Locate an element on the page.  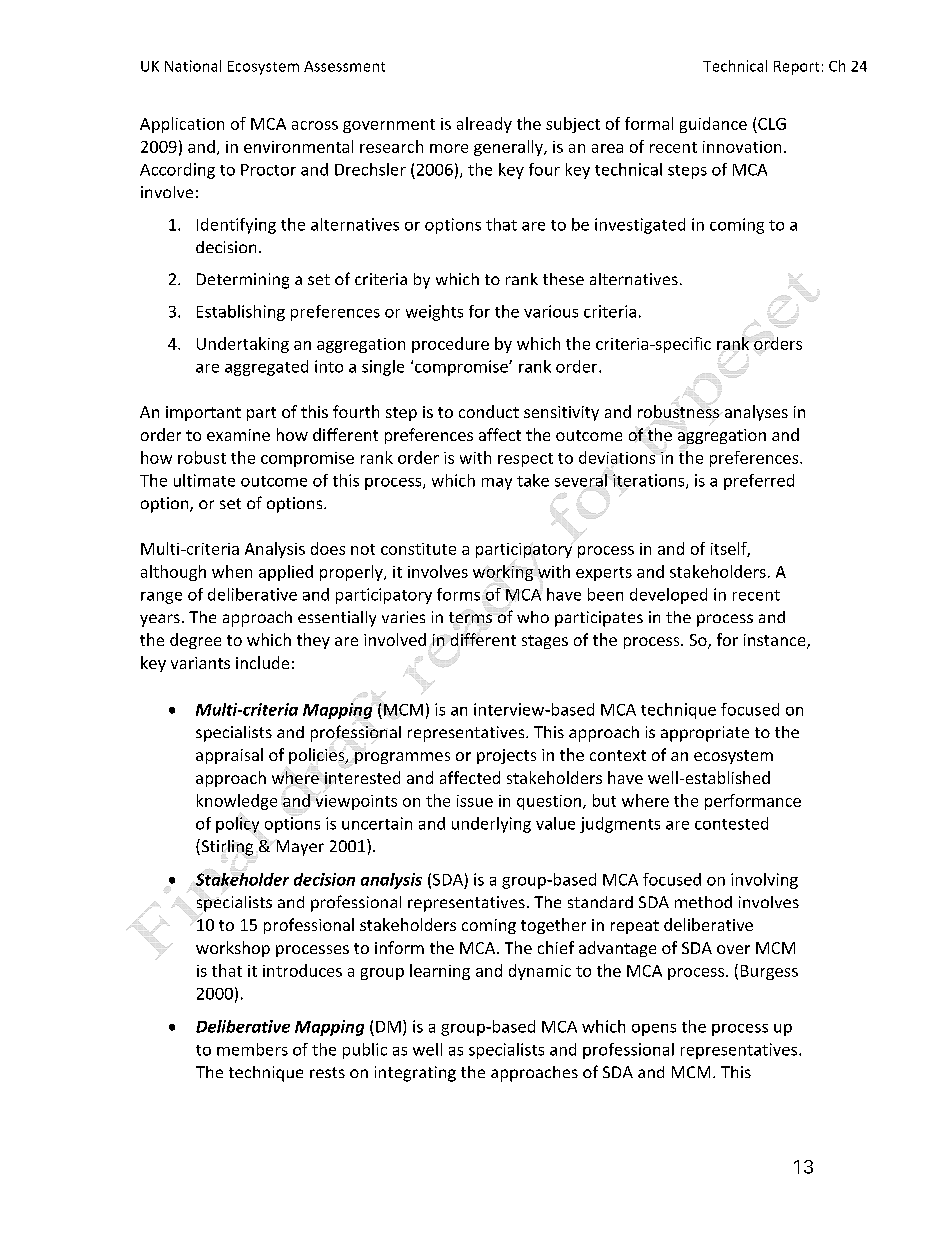
conduct is located at coordinates (489, 411).
